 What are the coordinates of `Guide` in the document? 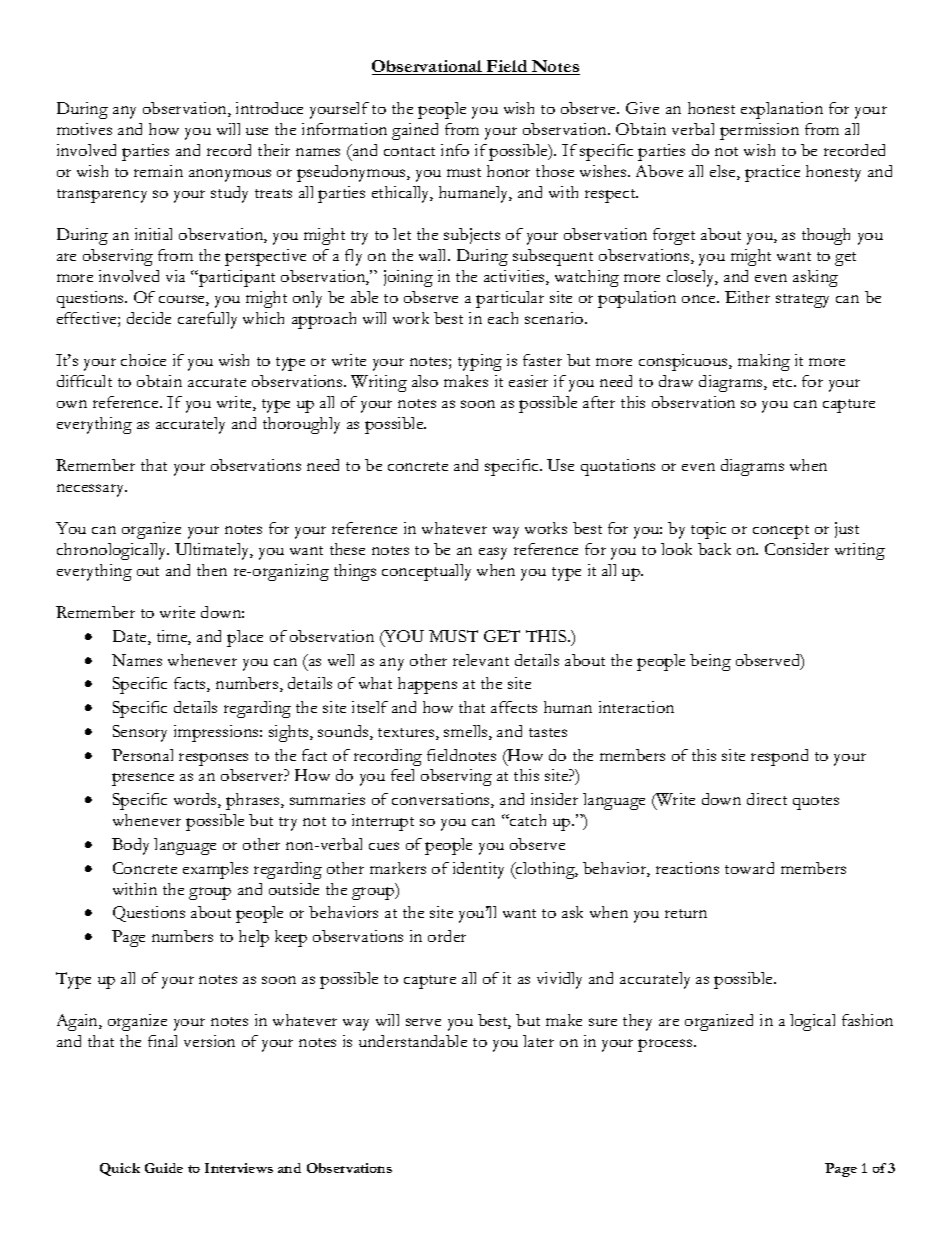 It's located at (164, 1168).
